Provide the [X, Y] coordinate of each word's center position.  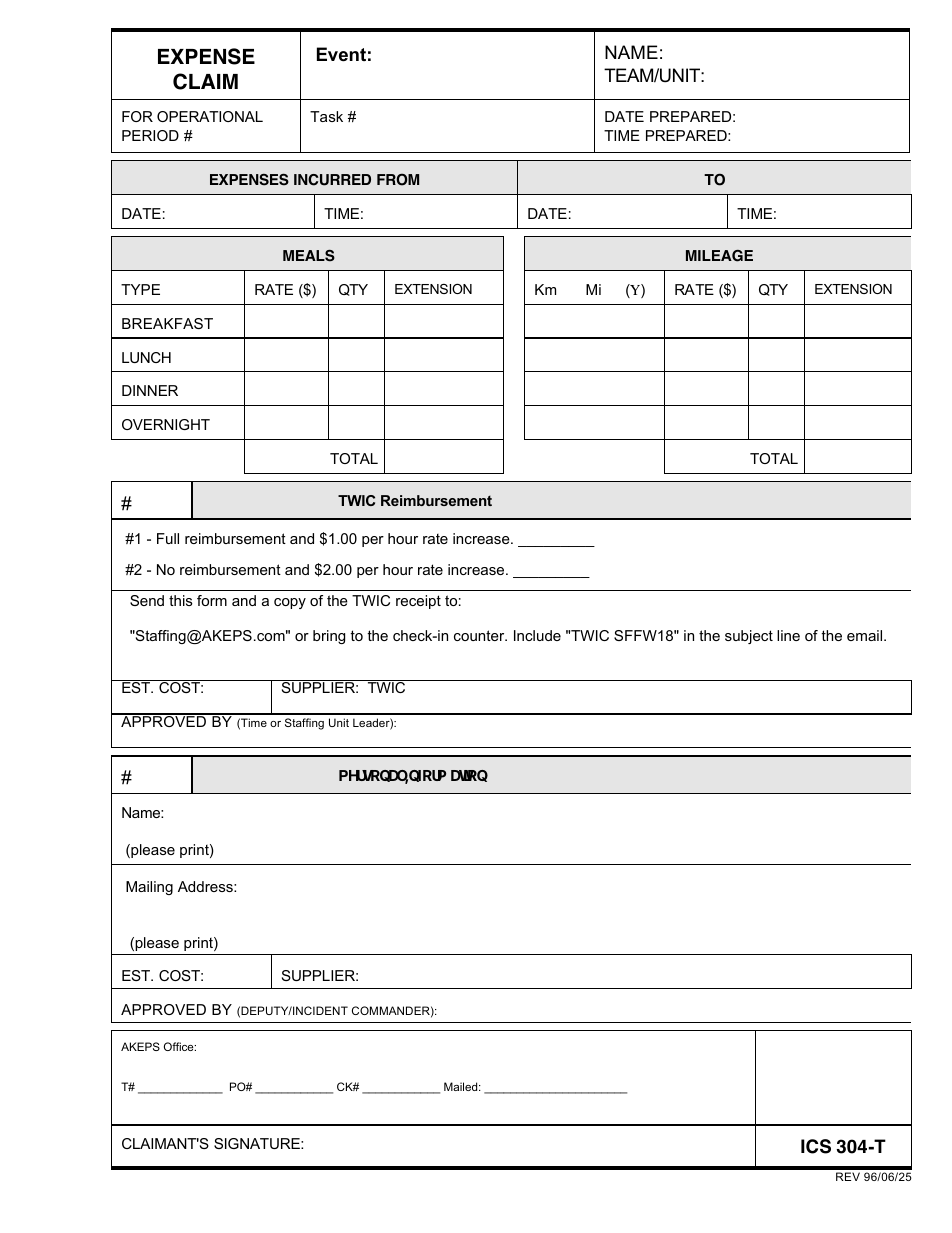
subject [749, 637]
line [788, 635]
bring [329, 637]
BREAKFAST [167, 323]
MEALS [309, 256]
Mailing [149, 888]
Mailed [462, 1086]
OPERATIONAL [210, 116]
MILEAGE [719, 256]
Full [168, 538]
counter [480, 635]
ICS [816, 1146]
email [866, 635]
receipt [418, 602]
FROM [398, 179]
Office [180, 1046]
